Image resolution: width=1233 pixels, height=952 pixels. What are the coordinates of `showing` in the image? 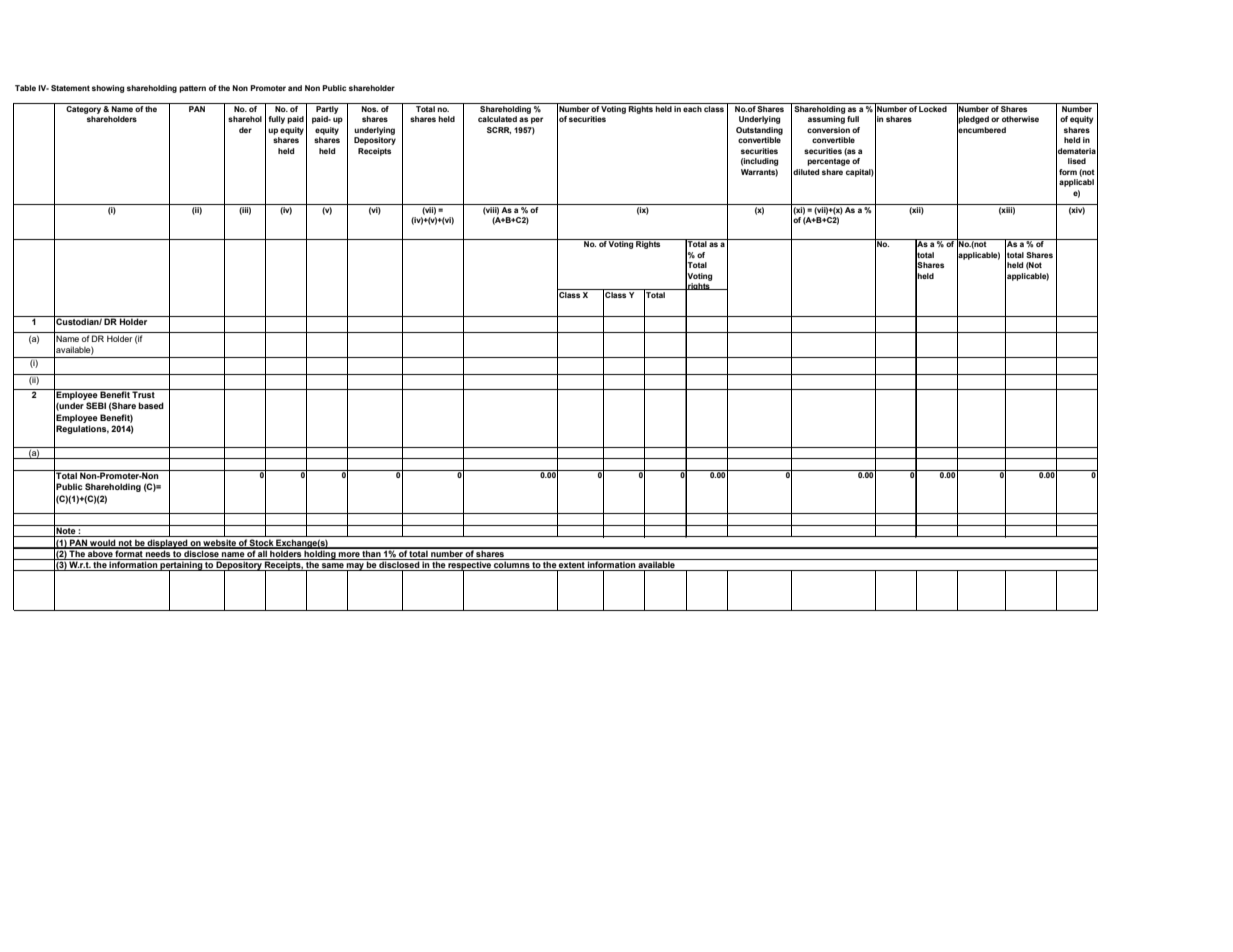 It's located at (108, 89).
